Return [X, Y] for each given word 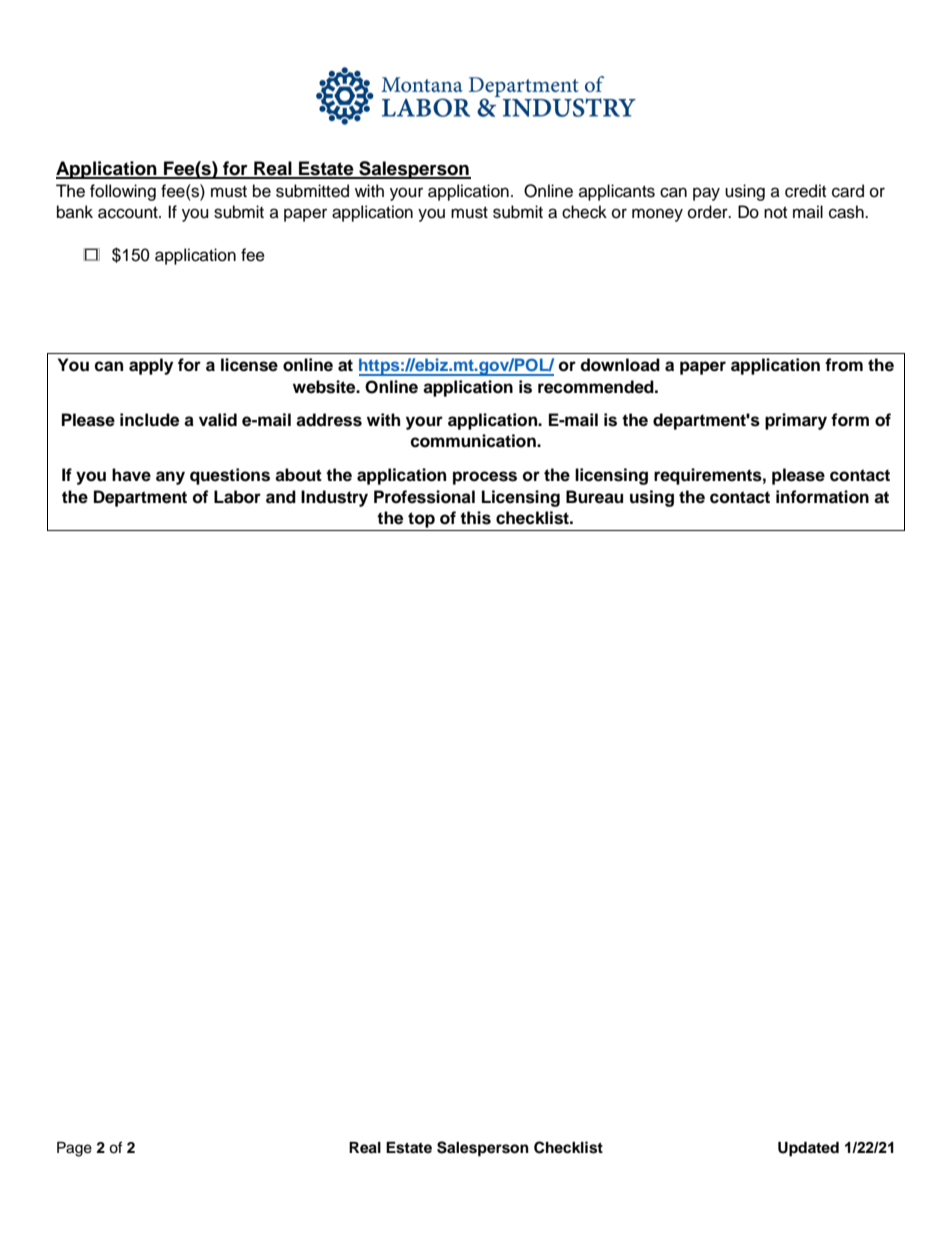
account [129, 213]
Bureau [594, 497]
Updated [808, 1149]
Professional [424, 497]
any [170, 478]
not [775, 213]
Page [74, 1149]
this [475, 518]
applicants [617, 192]
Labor [237, 497]
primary [796, 421]
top [421, 520]
